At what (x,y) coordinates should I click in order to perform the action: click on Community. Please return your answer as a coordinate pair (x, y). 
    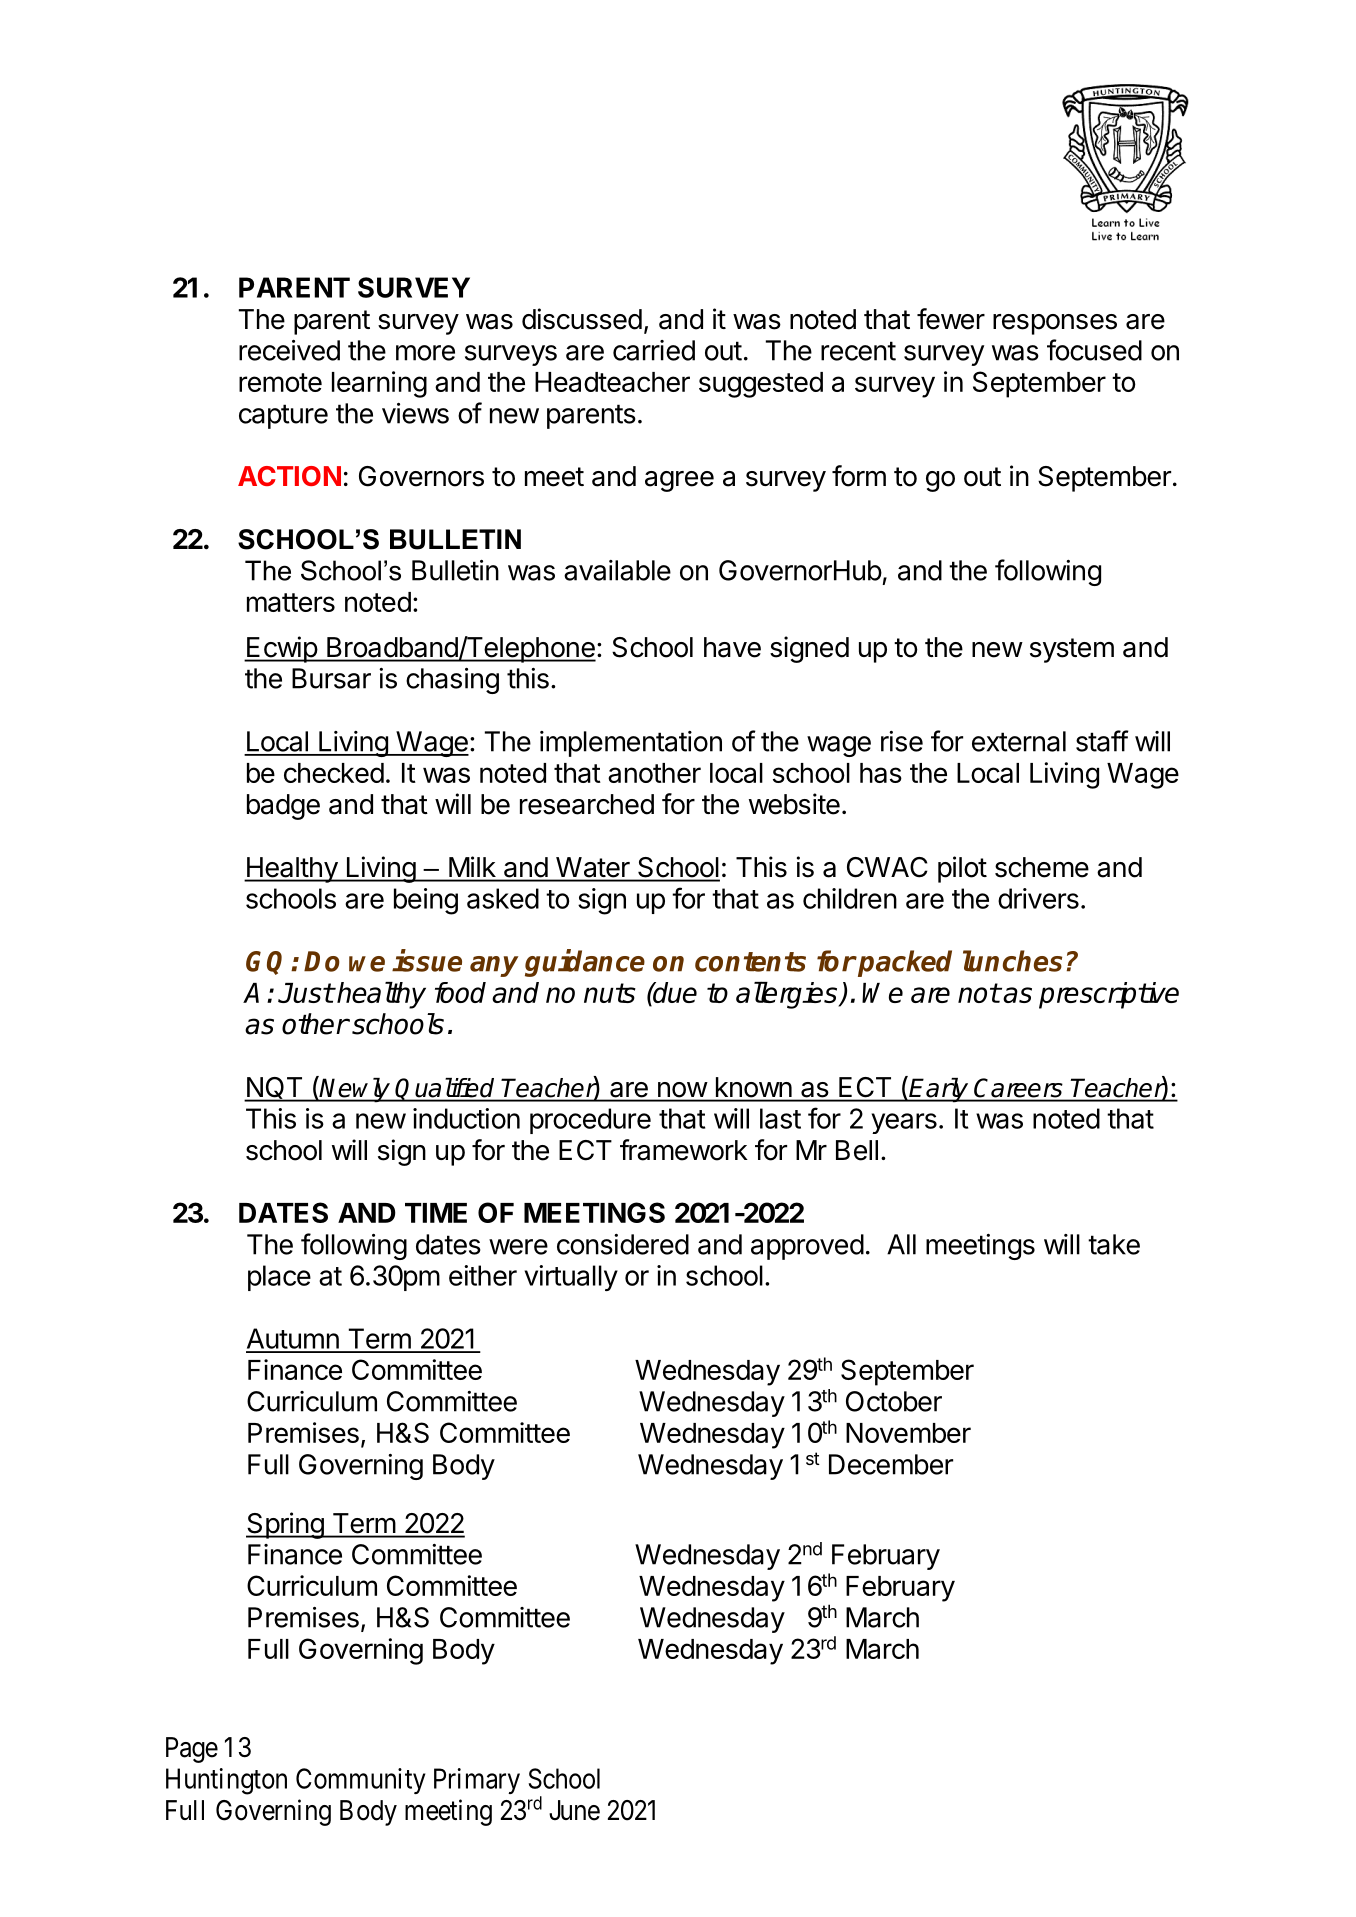
    Looking at the image, I should click on (360, 1781).
